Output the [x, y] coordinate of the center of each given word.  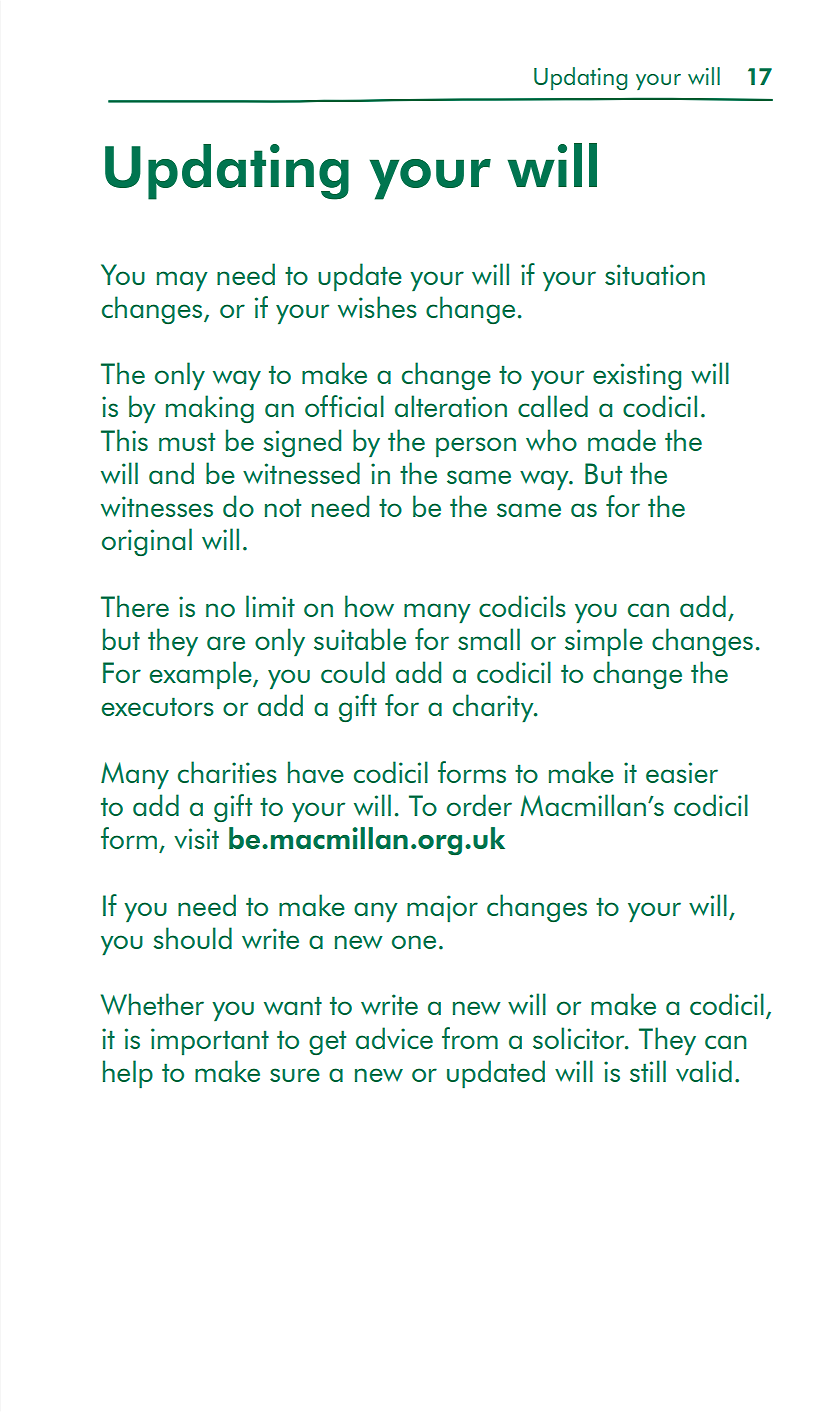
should [192, 938]
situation [655, 274]
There [135, 606]
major [442, 908]
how [369, 606]
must [187, 441]
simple [604, 642]
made [622, 440]
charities [227, 772]
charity [494, 708]
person [476, 447]
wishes [377, 307]
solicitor [580, 1038]
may [182, 281]
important [210, 1041]
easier [682, 772]
